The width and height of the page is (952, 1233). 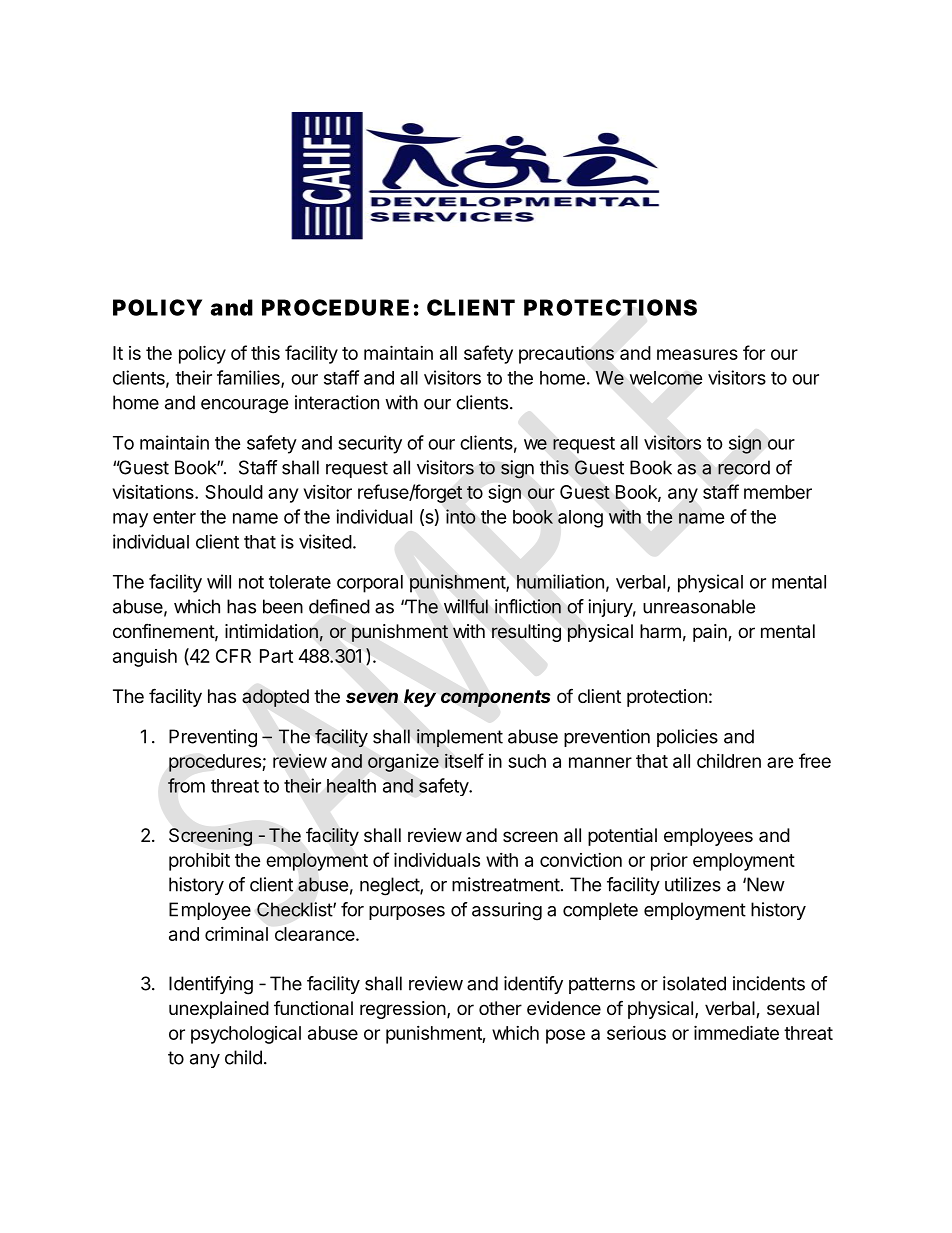 What do you see at coordinates (500, 1008) in the page?
I see `other` at bounding box center [500, 1008].
